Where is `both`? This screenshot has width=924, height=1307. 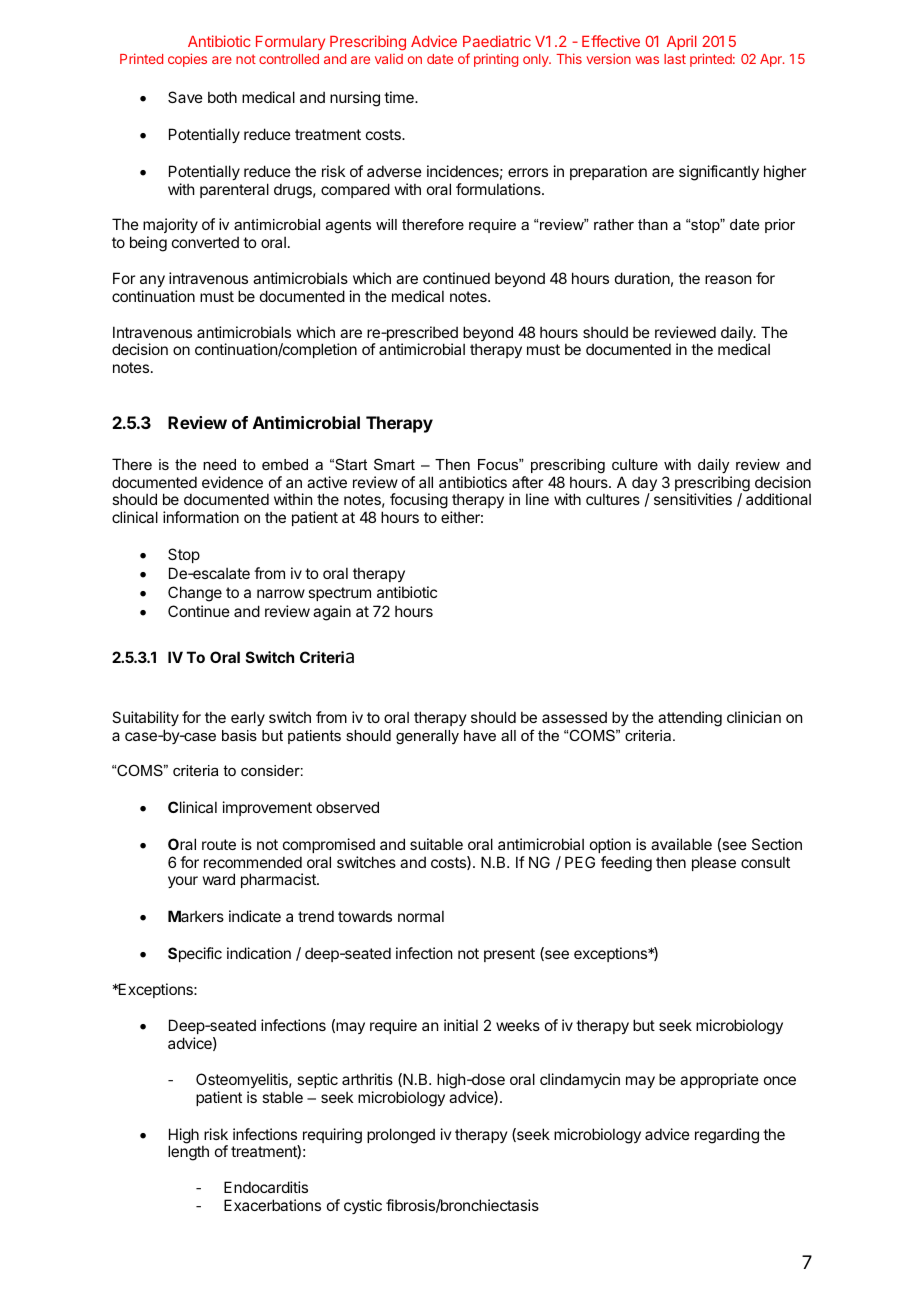 both is located at coordinates (222, 97).
